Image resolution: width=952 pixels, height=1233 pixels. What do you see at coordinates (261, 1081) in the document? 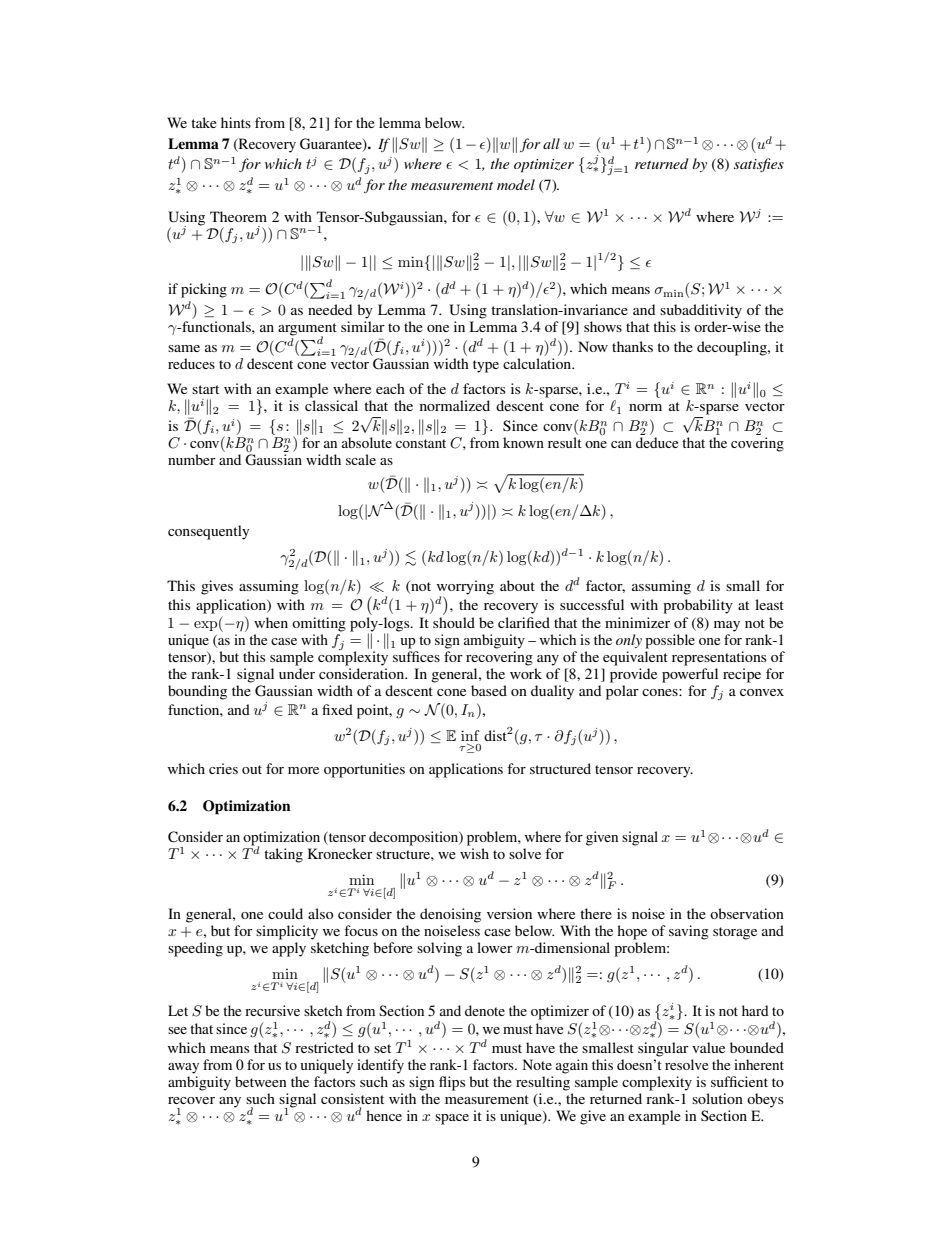
I see `between` at bounding box center [261, 1081].
